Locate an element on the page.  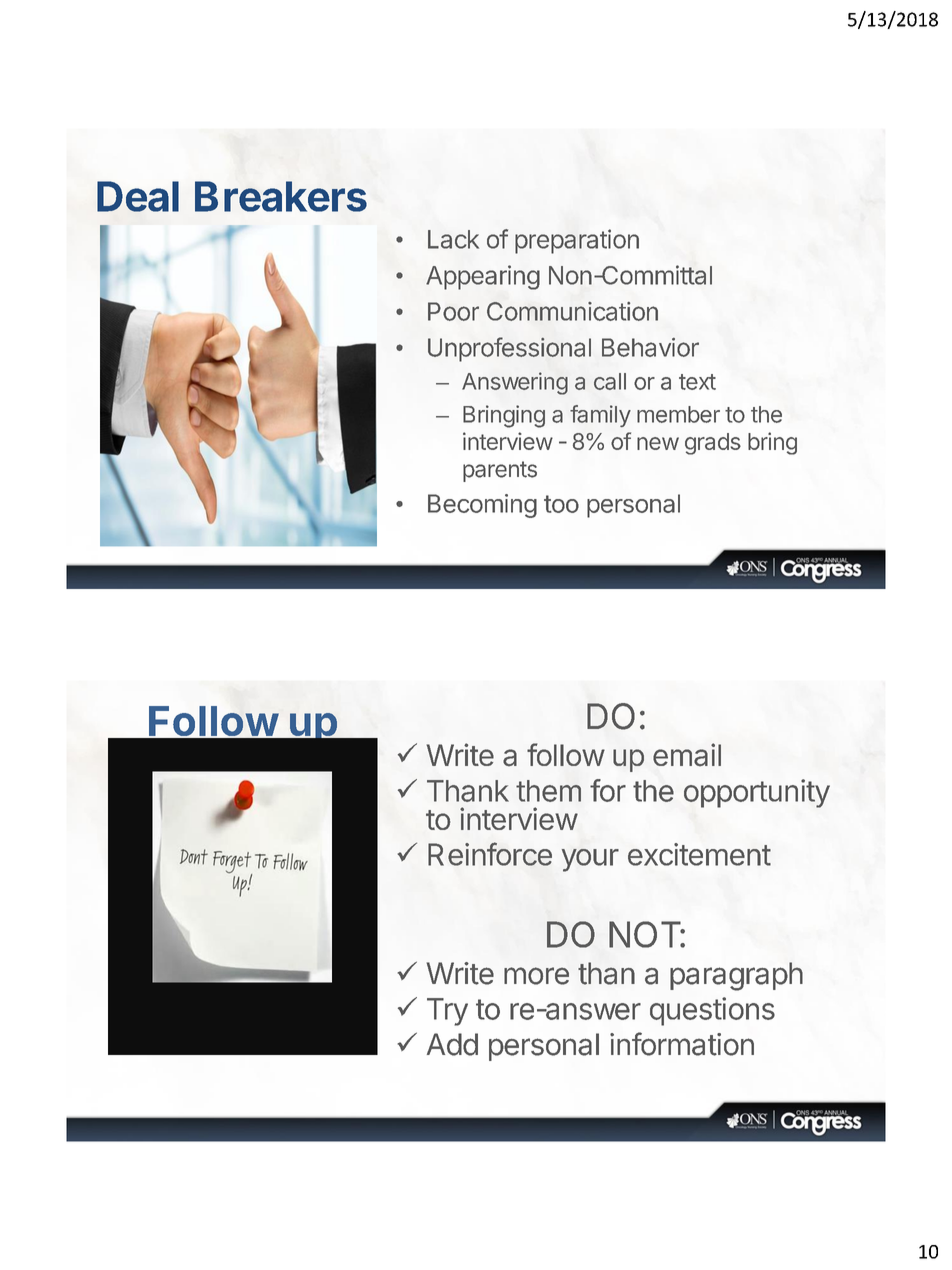
Breakers is located at coordinates (281, 196).
